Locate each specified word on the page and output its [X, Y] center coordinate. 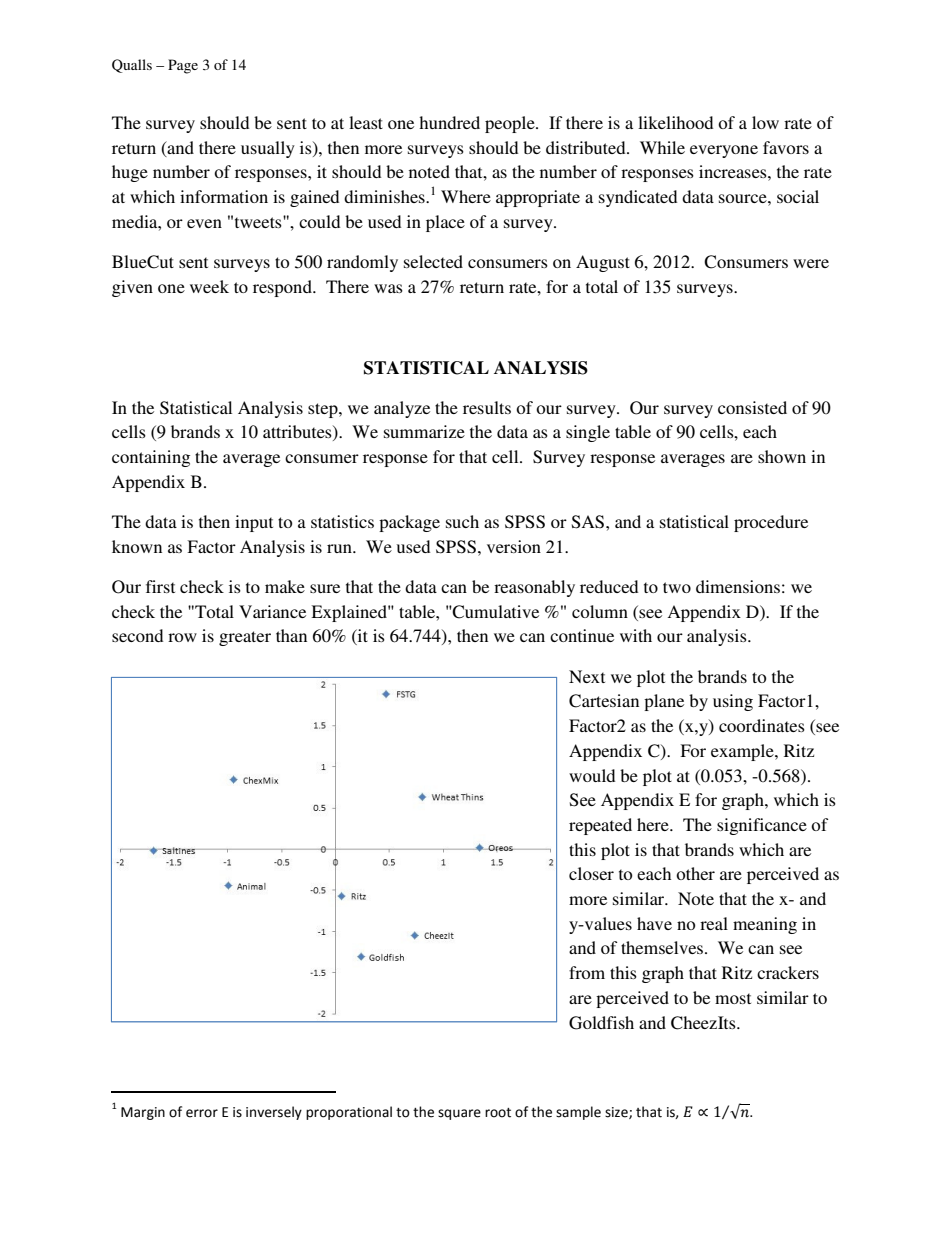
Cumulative [495, 612]
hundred [449, 122]
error [202, 1113]
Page [183, 66]
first [160, 586]
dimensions [738, 586]
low [765, 122]
